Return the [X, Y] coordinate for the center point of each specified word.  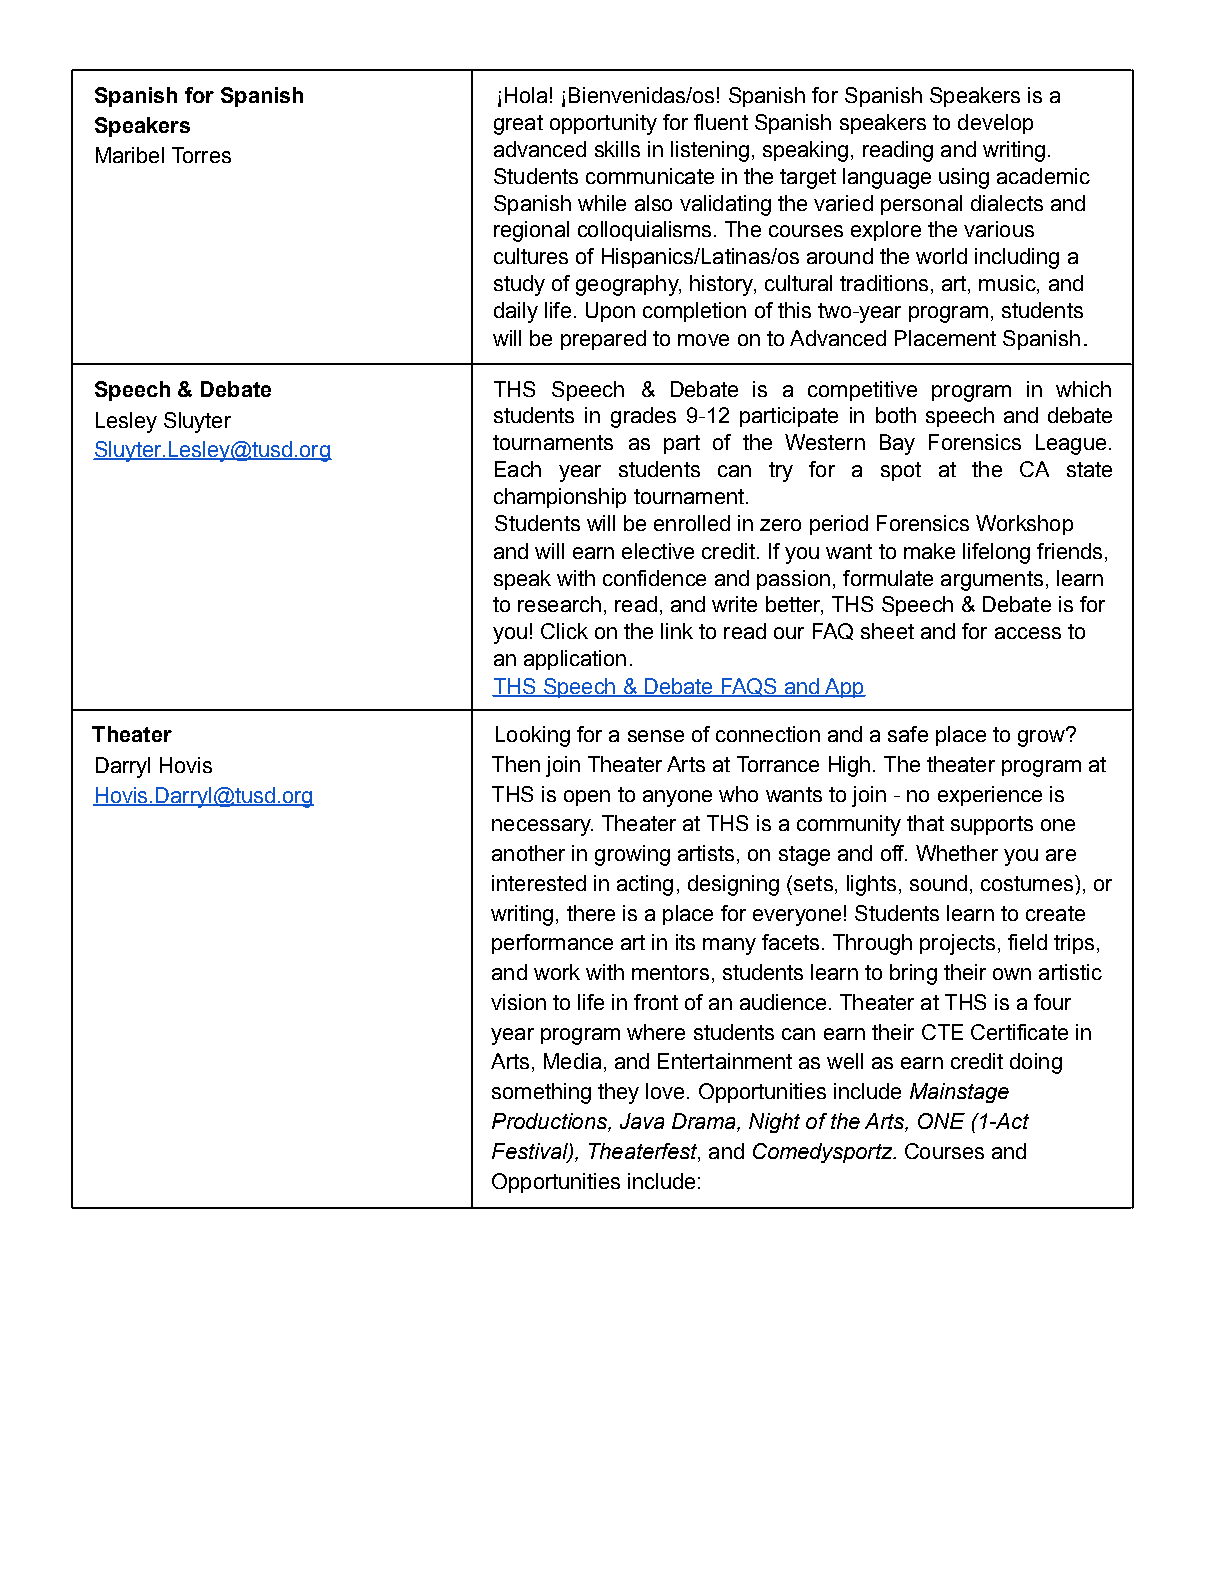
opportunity [603, 124]
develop [995, 124]
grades [643, 417]
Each [518, 469]
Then [516, 764]
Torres [201, 155]
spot [901, 471]
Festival [531, 1152]
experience [990, 796]
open [587, 798]
